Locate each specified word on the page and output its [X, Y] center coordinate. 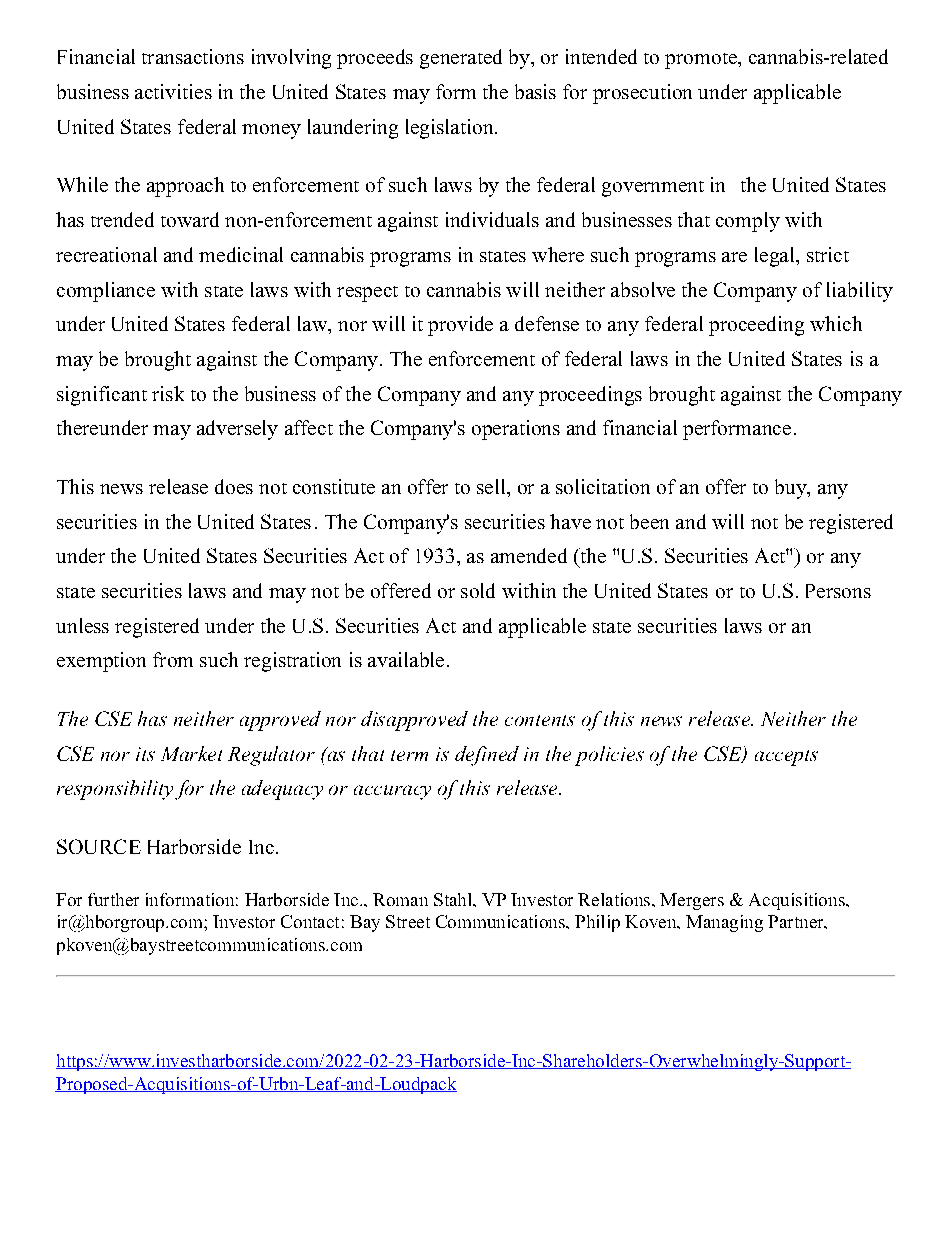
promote [702, 61]
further [113, 899]
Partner [797, 921]
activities [173, 91]
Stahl [454, 899]
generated [461, 59]
